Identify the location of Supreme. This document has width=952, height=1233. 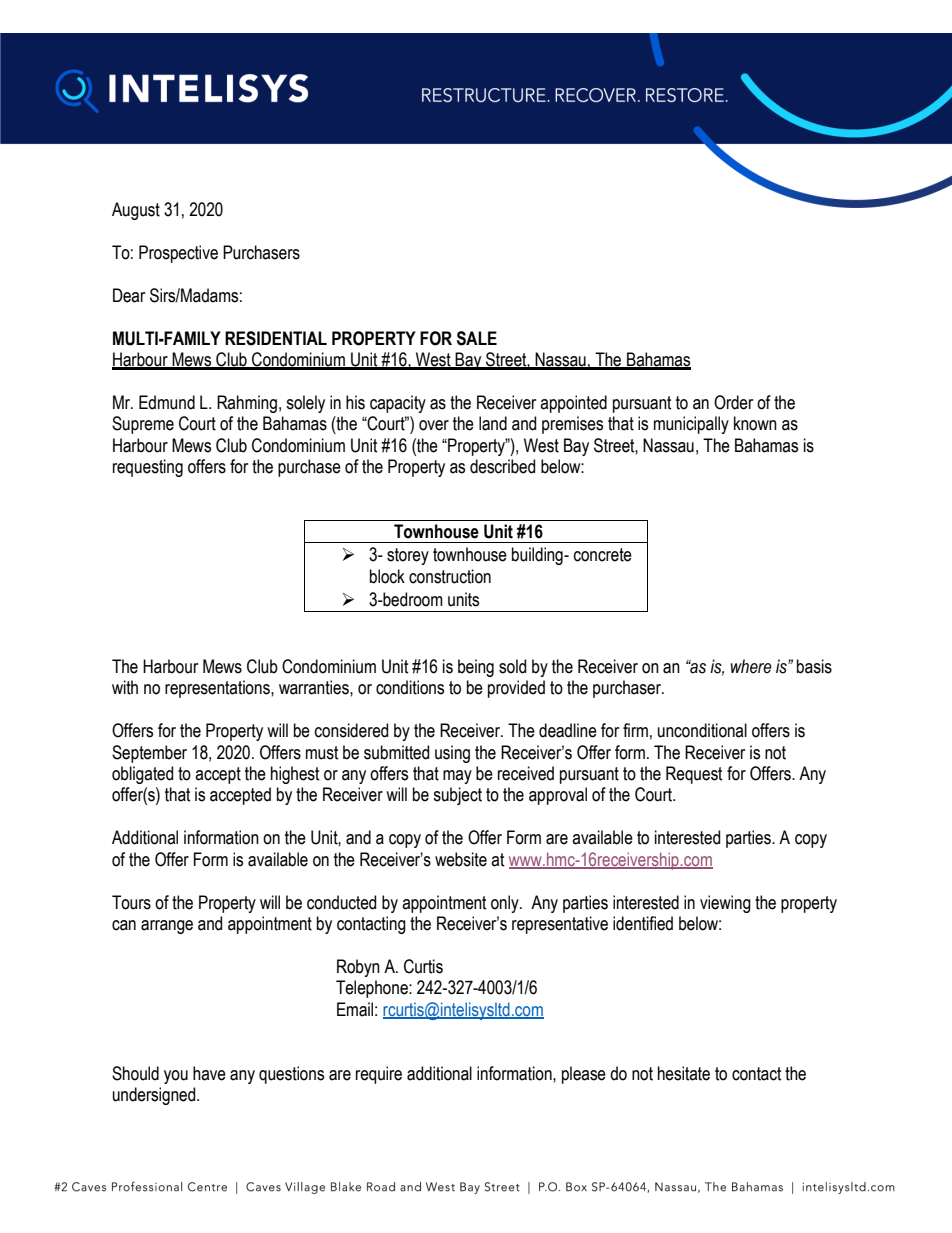
(143, 425).
